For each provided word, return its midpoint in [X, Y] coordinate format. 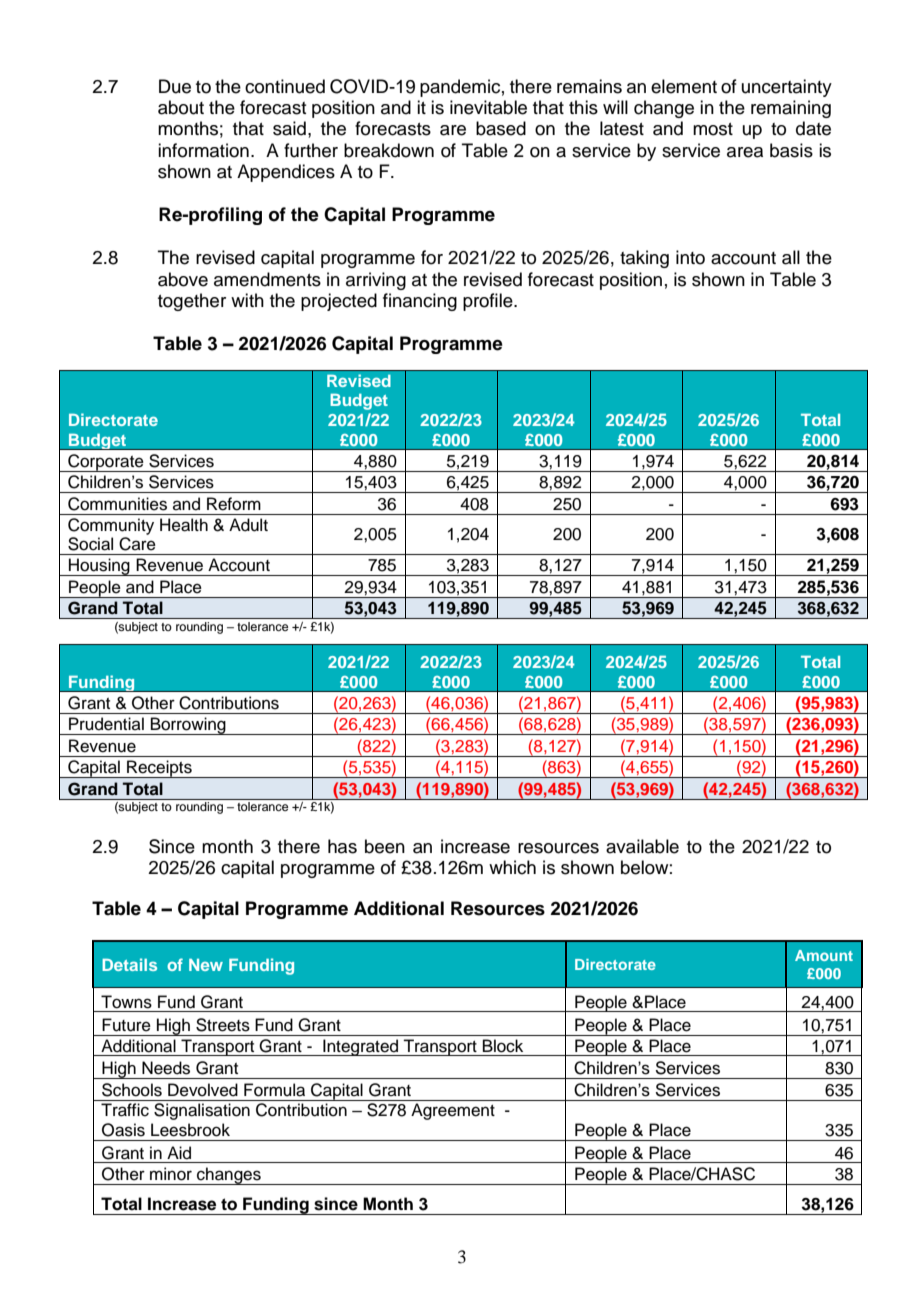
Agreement [453, 1111]
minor [171, 1174]
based [501, 128]
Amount [824, 955]
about [181, 107]
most [713, 129]
